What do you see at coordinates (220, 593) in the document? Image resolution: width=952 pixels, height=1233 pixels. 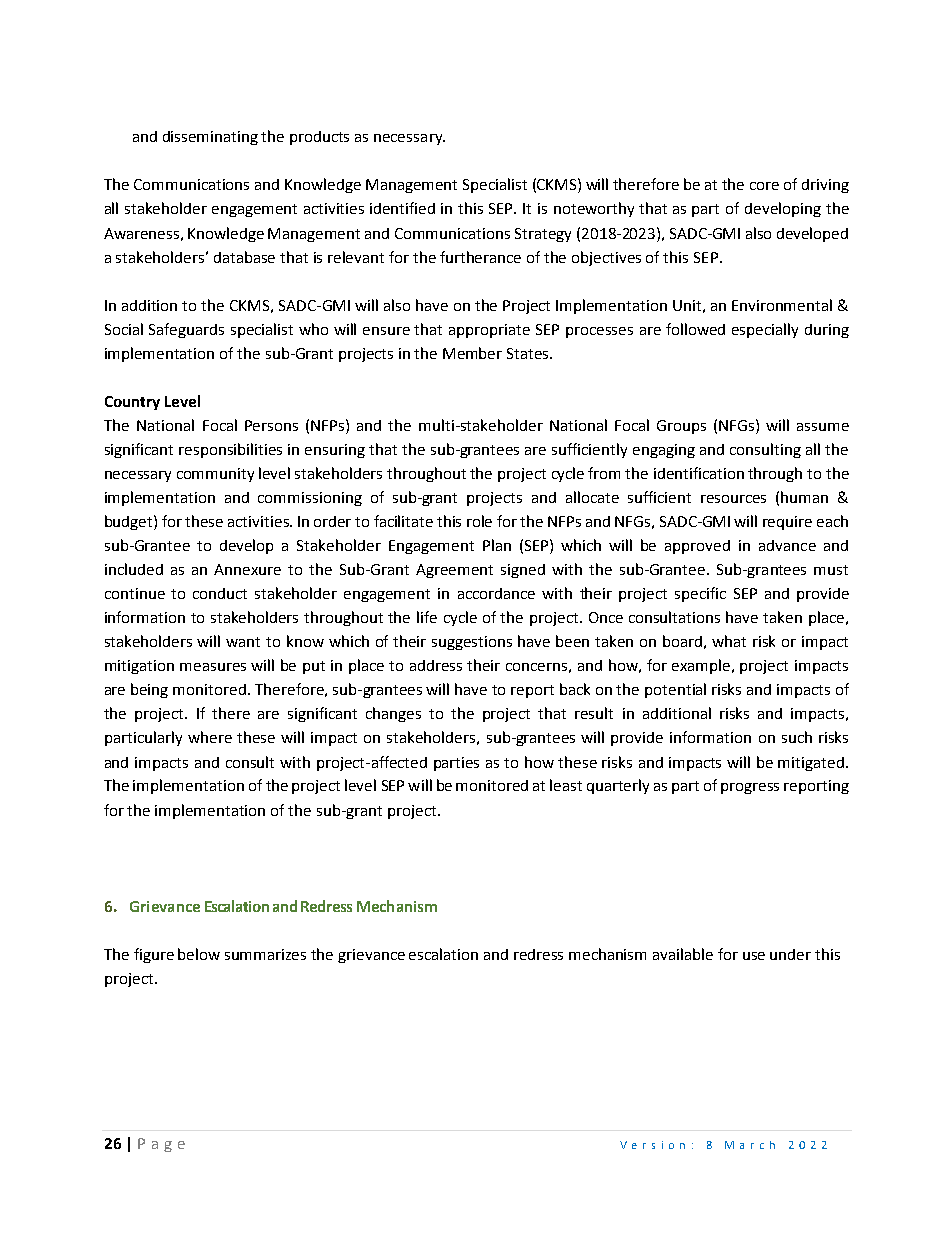 I see `conduct` at bounding box center [220, 593].
